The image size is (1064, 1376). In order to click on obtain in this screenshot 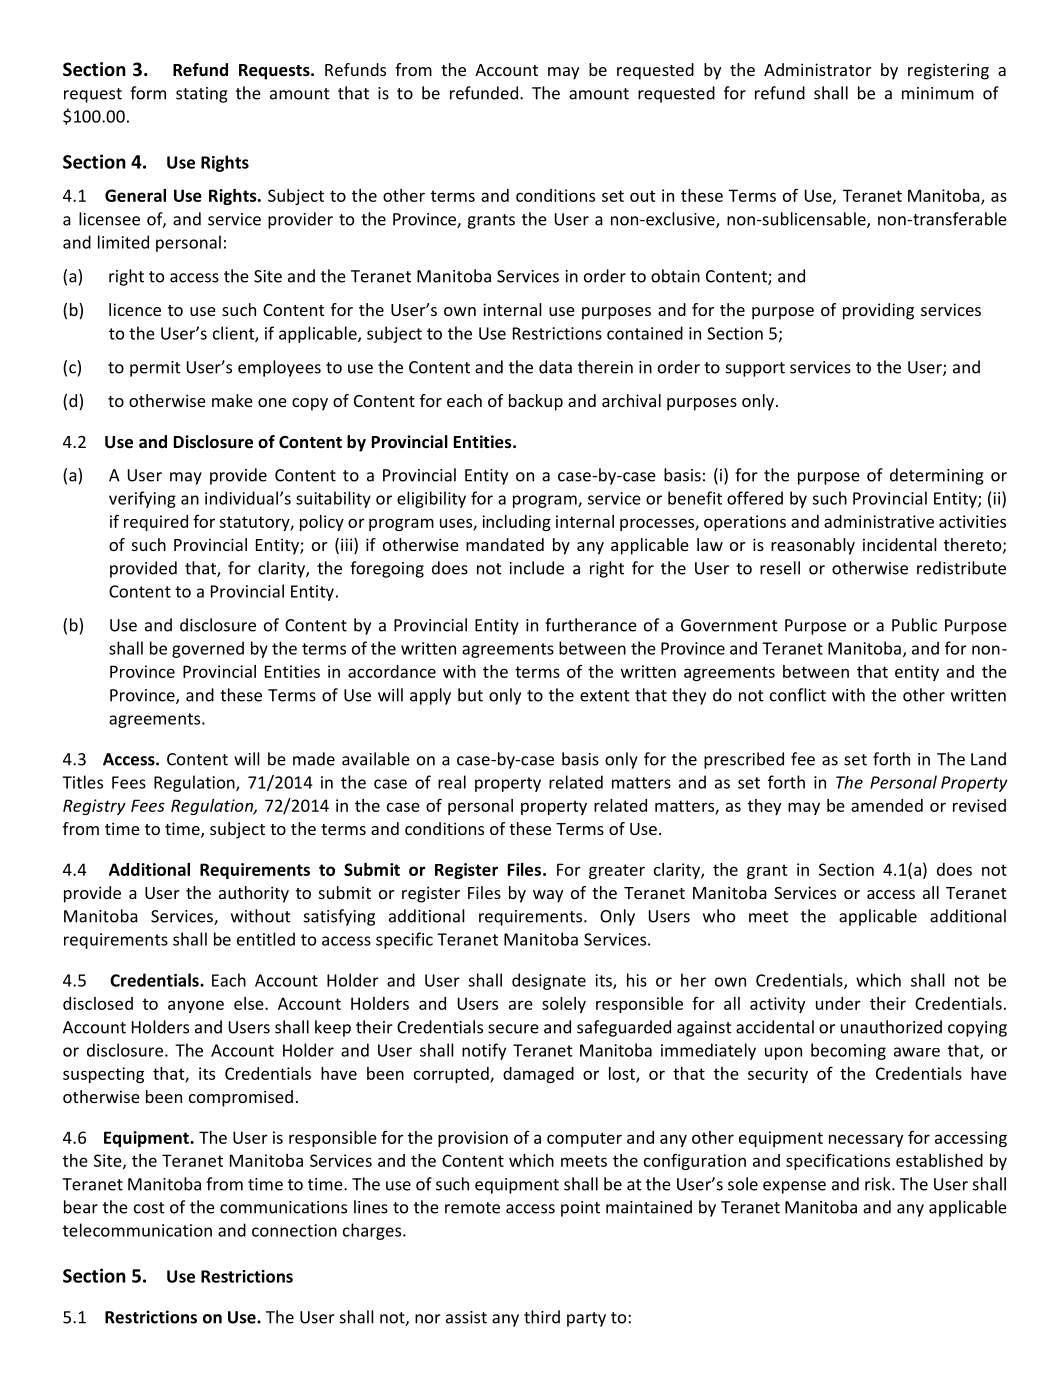, I will do `click(675, 276)`.
